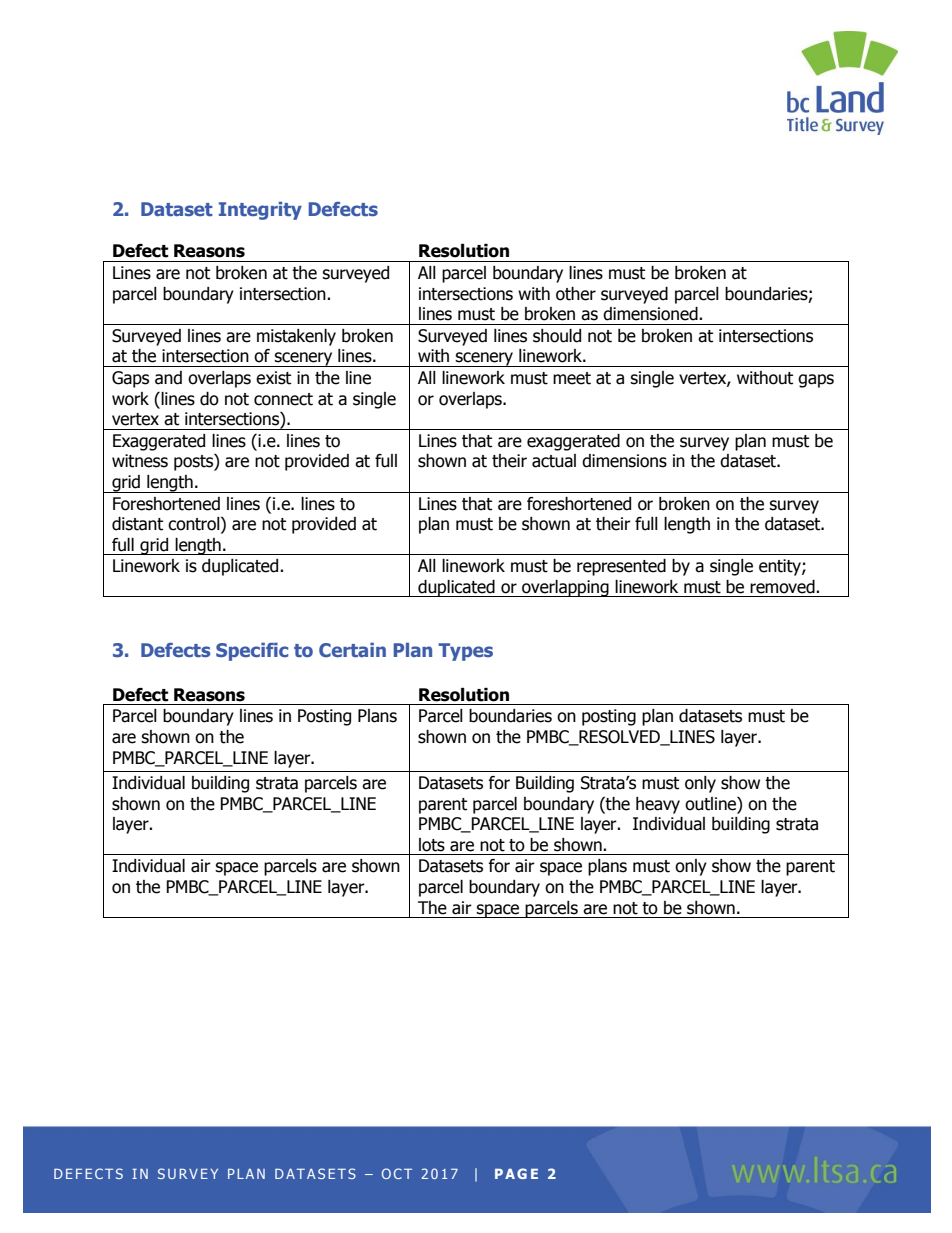 This page has height=1233, width=952. What do you see at coordinates (283, 399) in the page?
I see `connect` at bounding box center [283, 399].
